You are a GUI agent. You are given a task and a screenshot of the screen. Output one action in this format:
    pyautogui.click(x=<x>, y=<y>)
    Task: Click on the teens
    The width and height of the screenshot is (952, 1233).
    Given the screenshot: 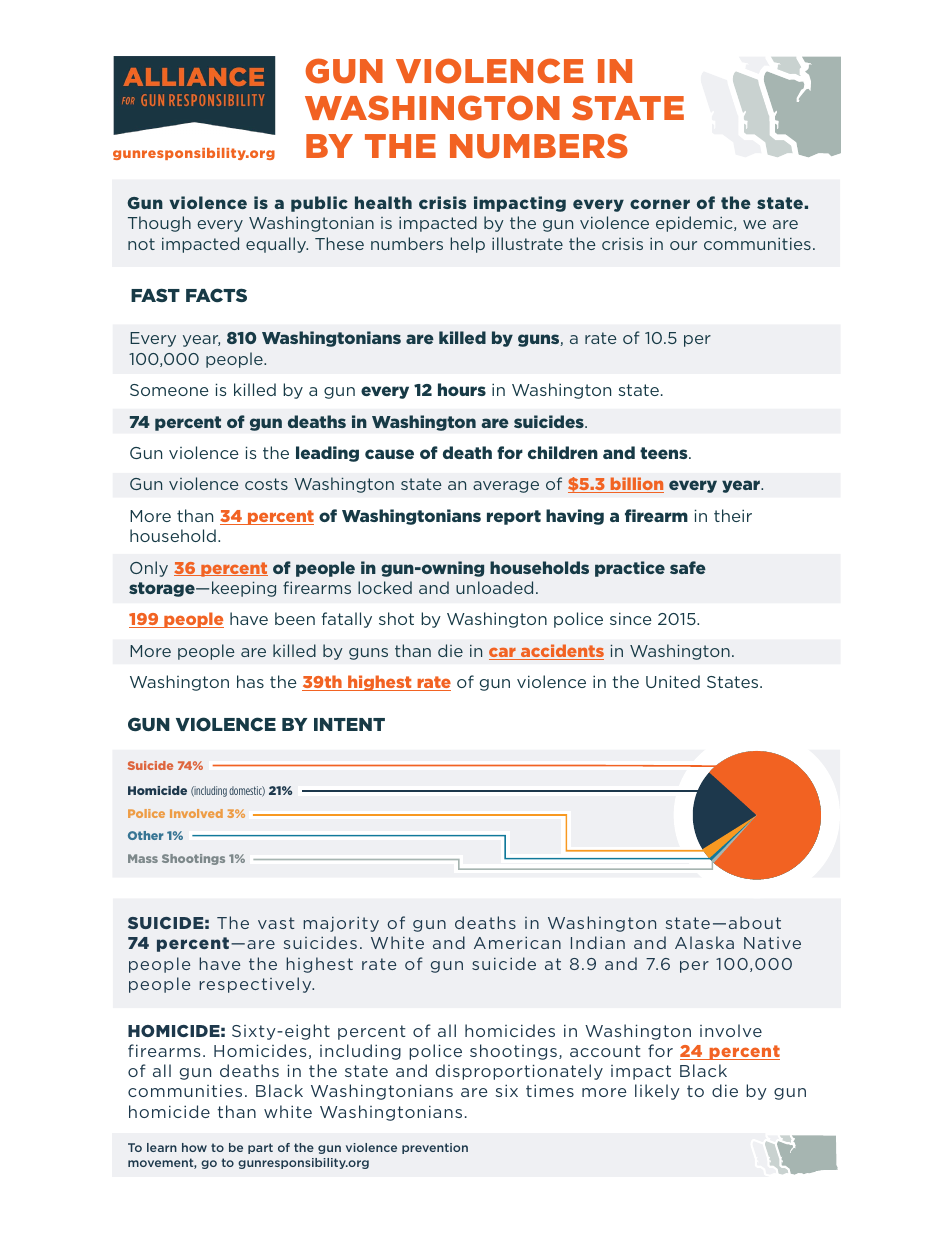 What is the action you would take?
    pyautogui.click(x=665, y=453)
